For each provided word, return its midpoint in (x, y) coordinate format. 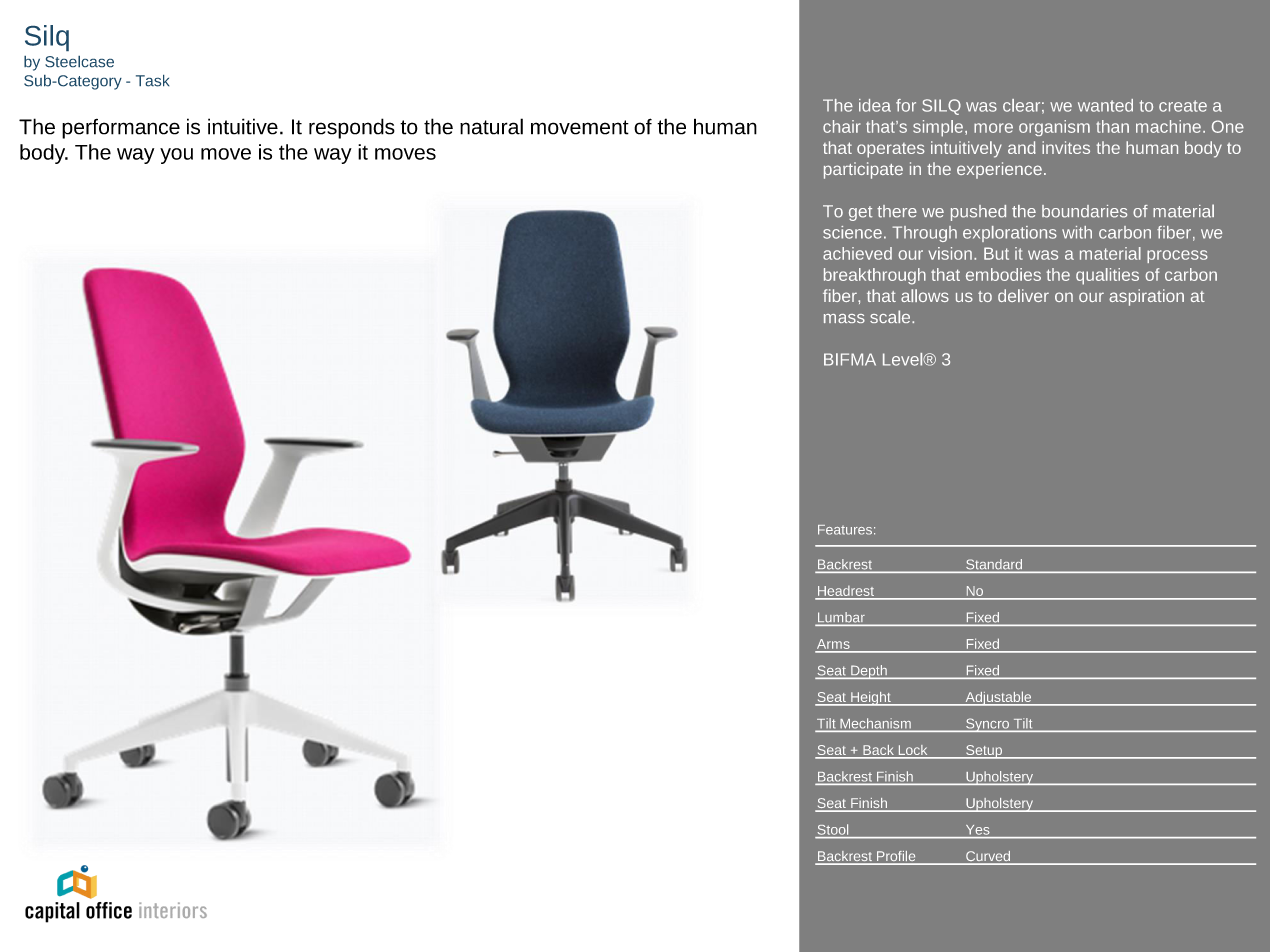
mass (844, 318)
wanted (1105, 105)
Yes (977, 830)
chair (841, 126)
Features (845, 530)
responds (352, 128)
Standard (994, 564)
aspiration (1146, 297)
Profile (896, 857)
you (176, 156)
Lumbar (841, 618)
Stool (833, 829)
